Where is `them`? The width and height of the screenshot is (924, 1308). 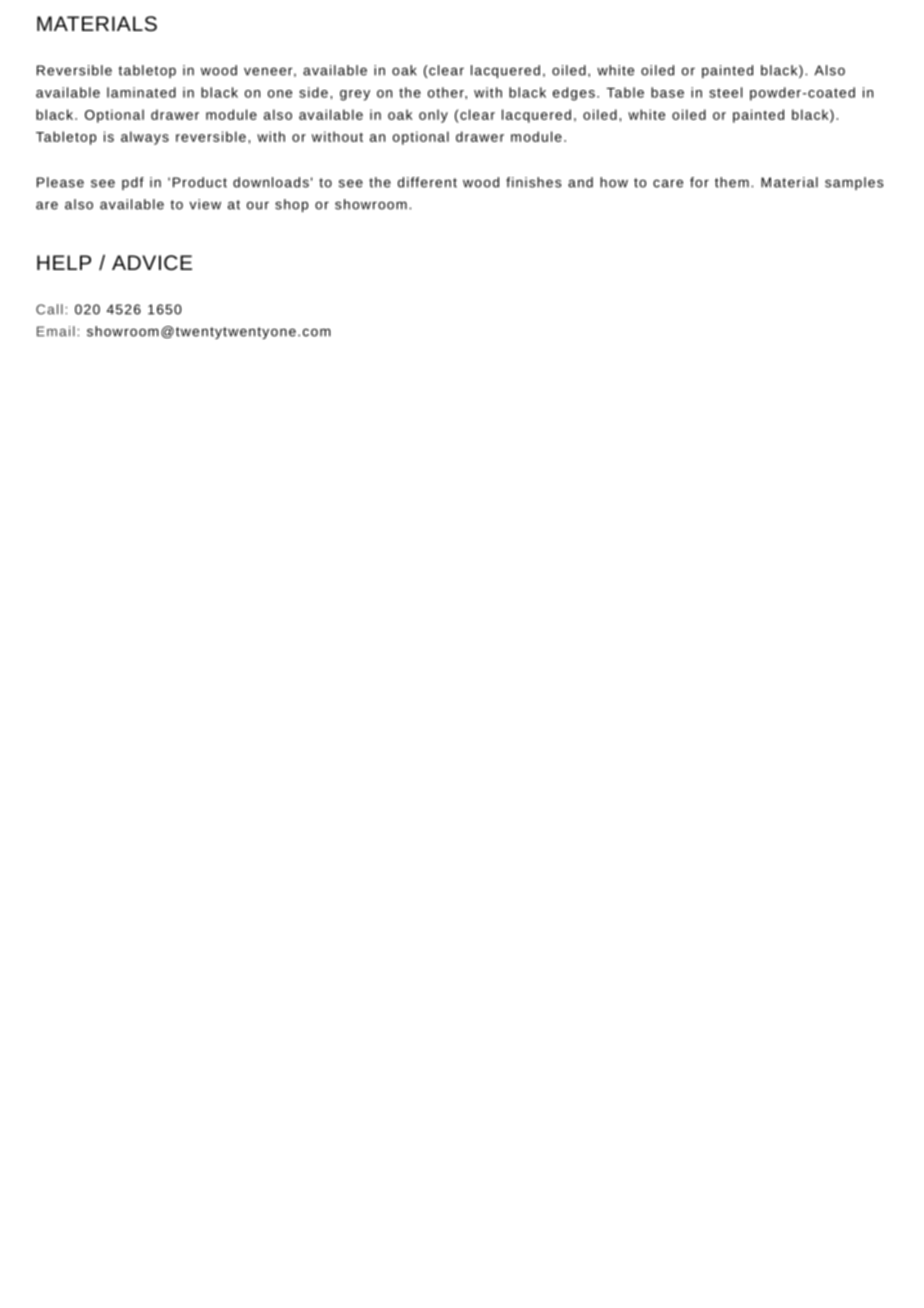 them is located at coordinates (732, 182).
